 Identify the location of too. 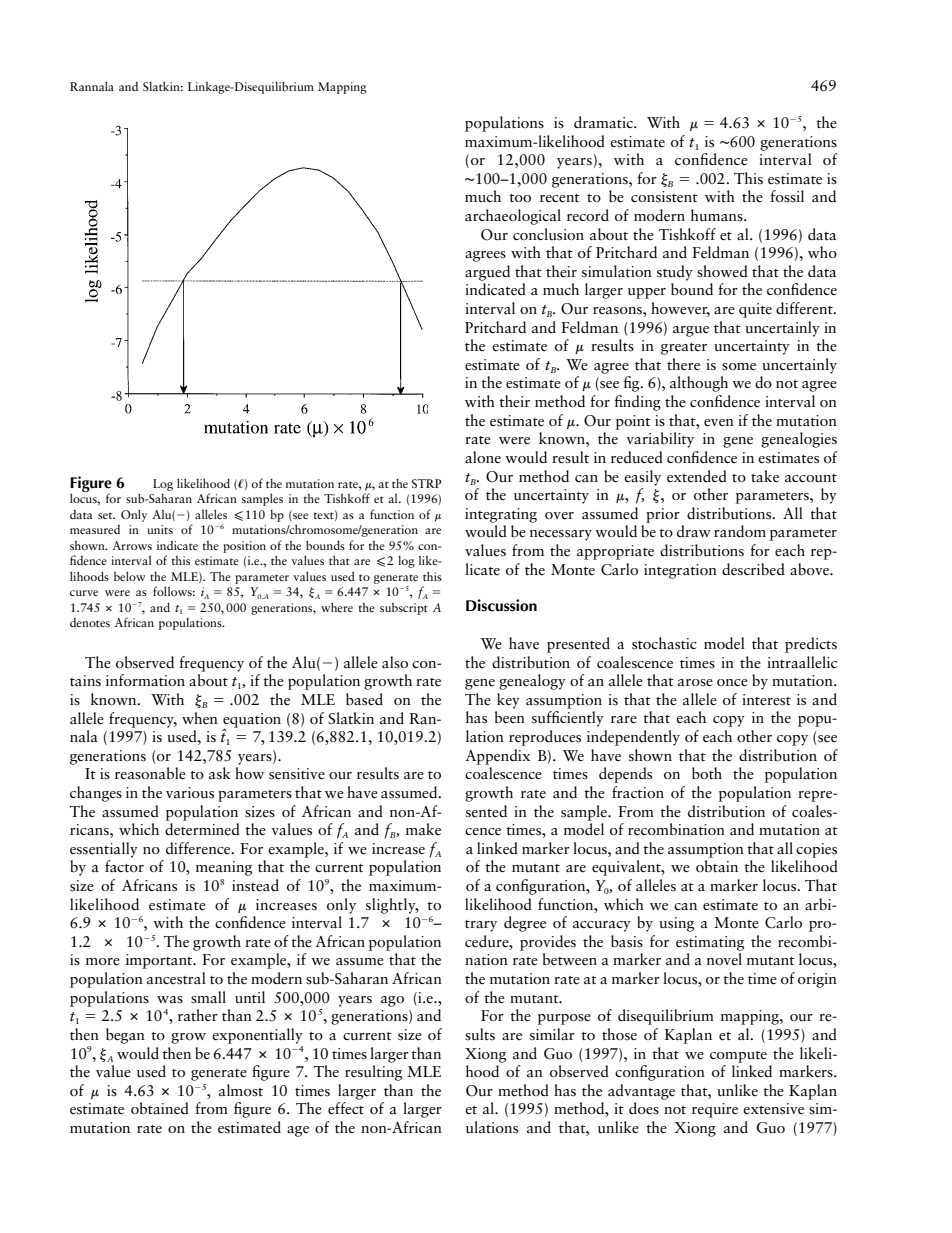
(520, 198).
